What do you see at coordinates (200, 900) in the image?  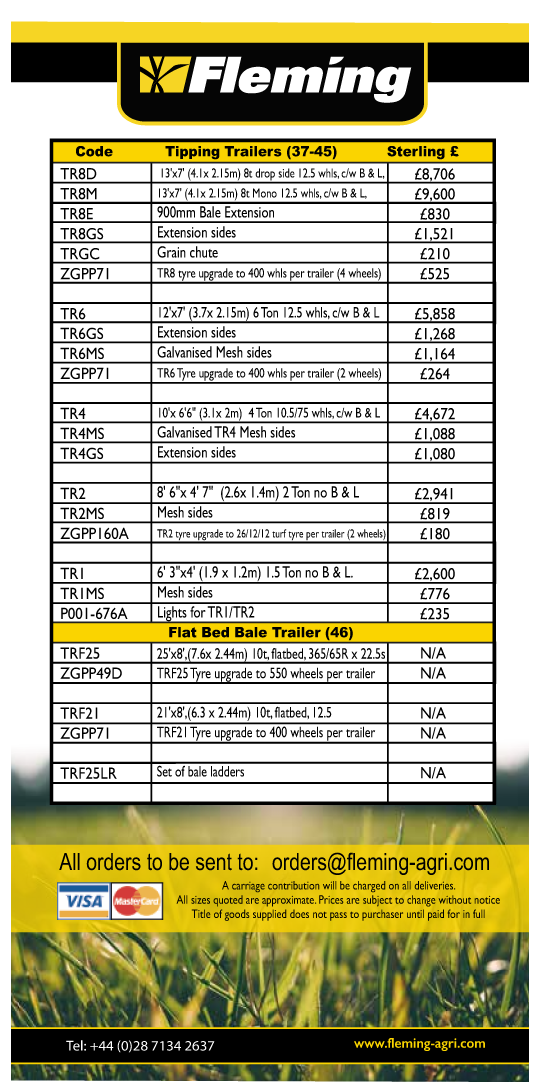 I see `sizes` at bounding box center [200, 900].
